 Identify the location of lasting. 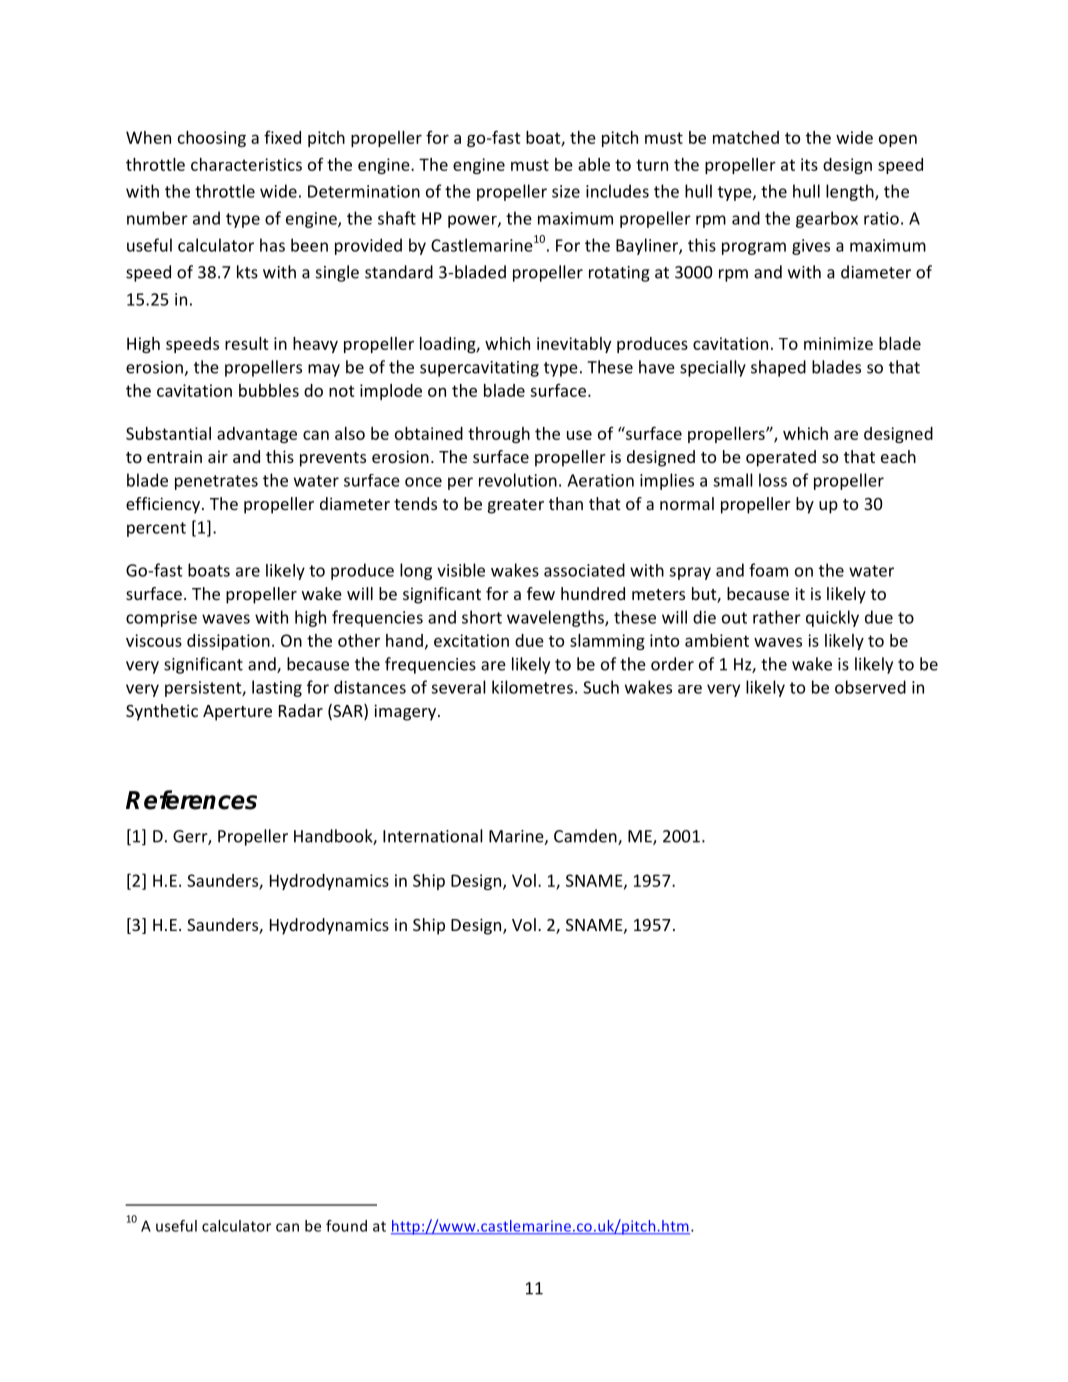
(277, 688).
